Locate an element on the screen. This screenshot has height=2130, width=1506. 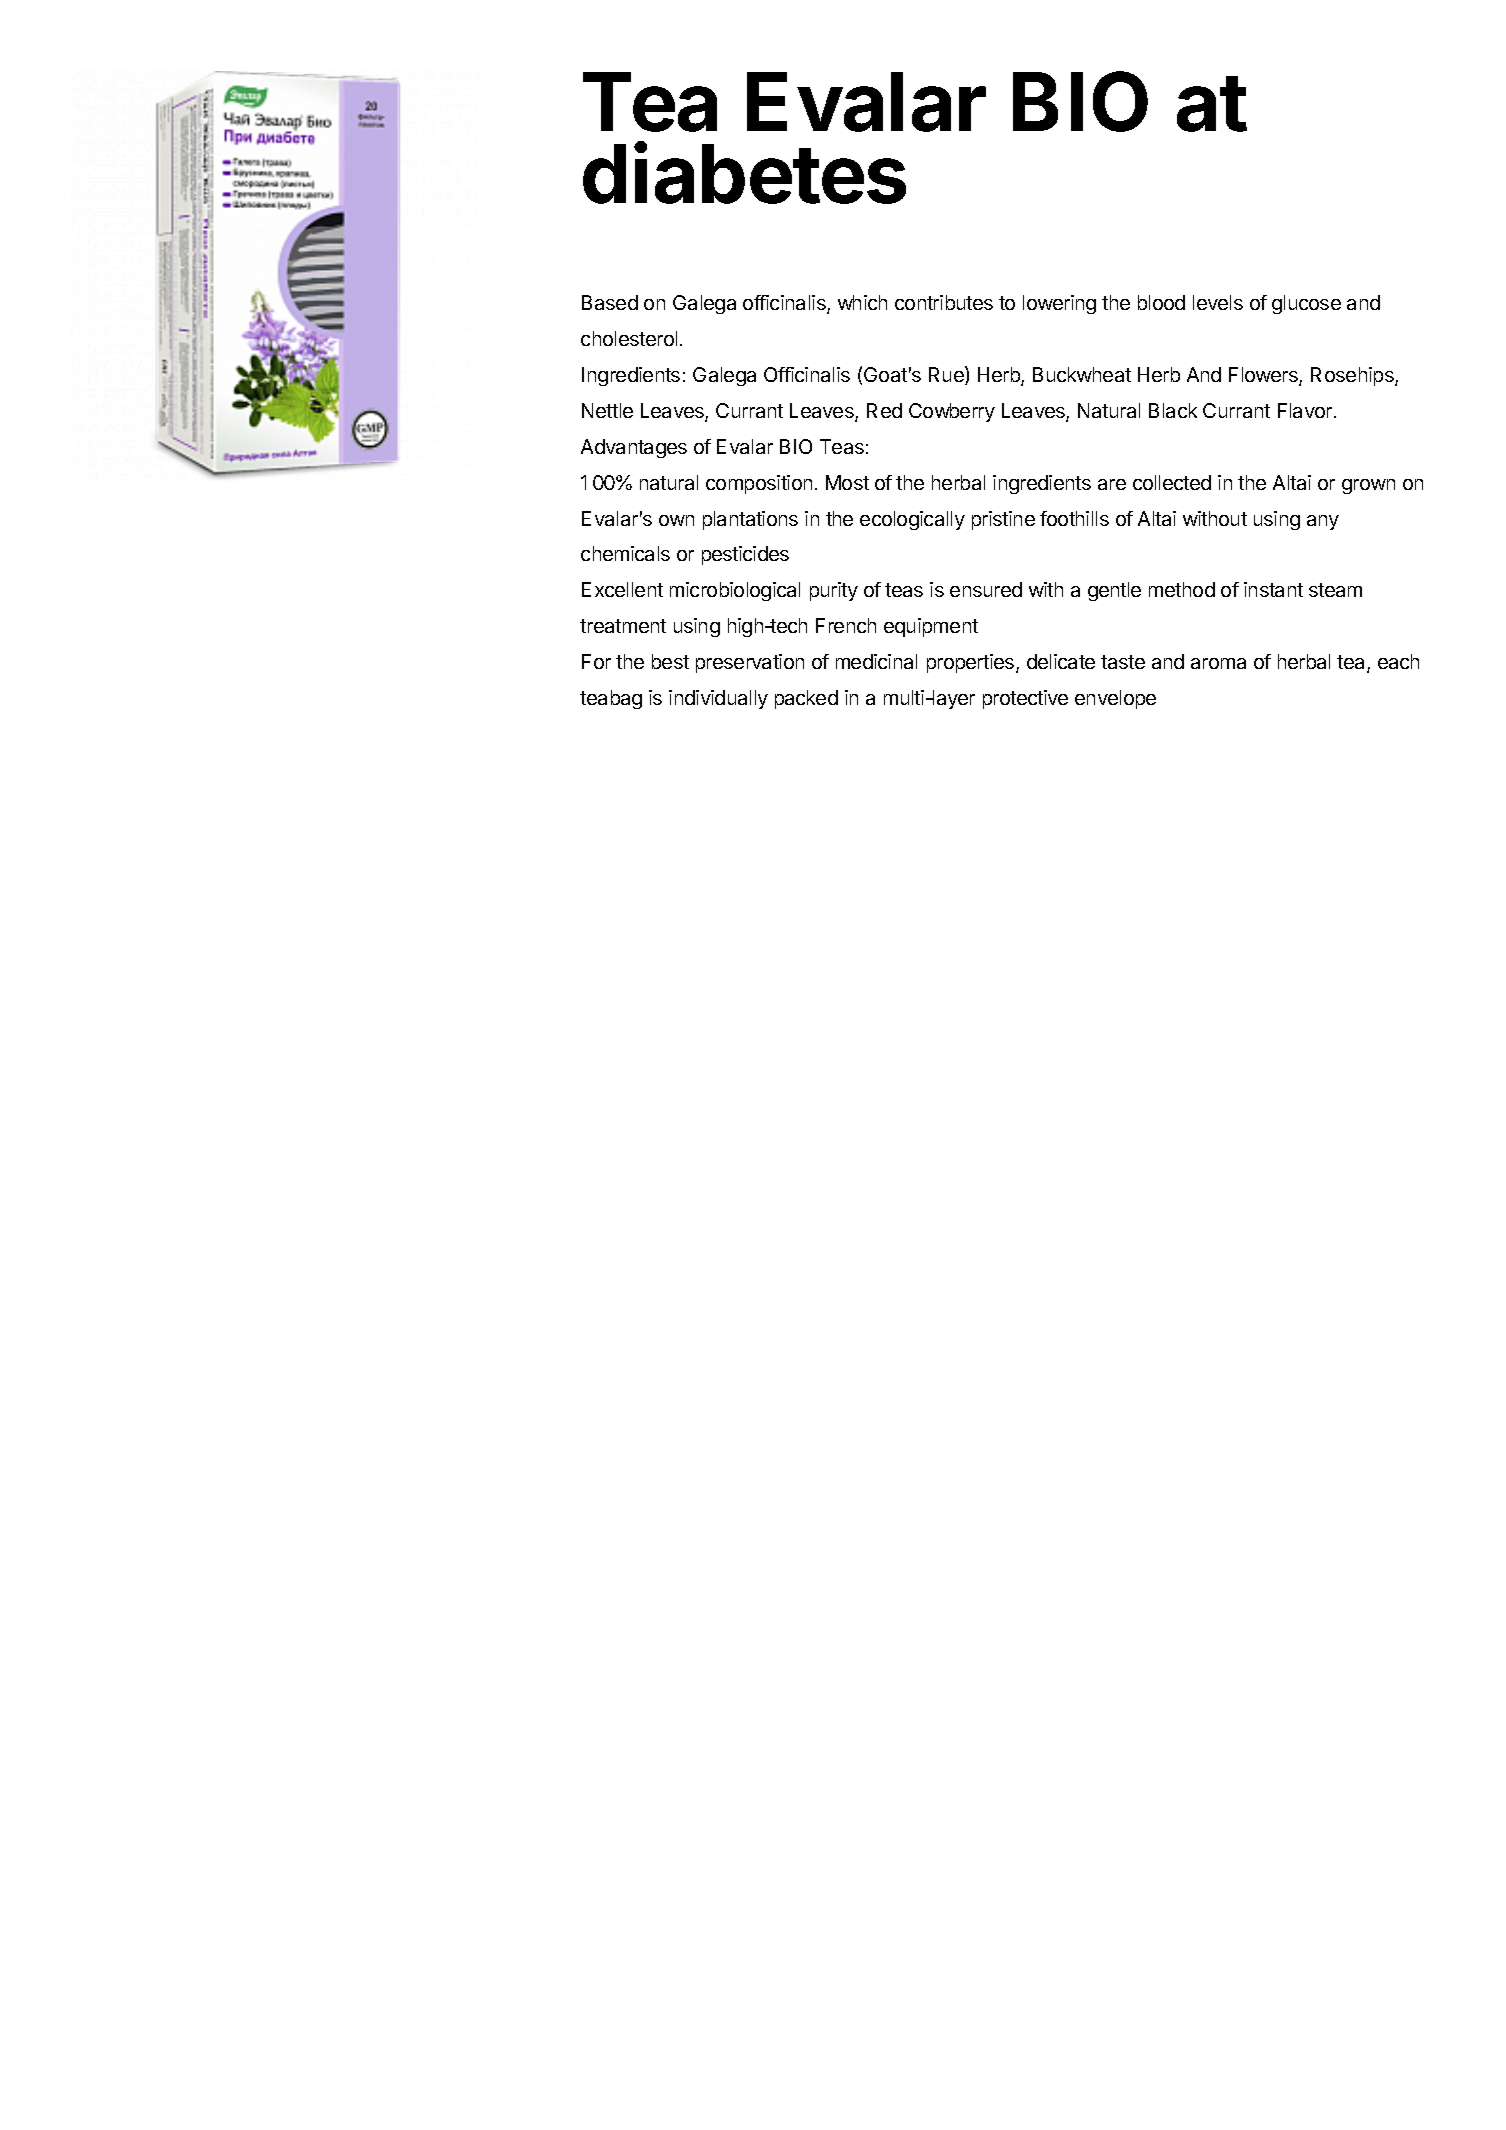
individually is located at coordinates (718, 699).
